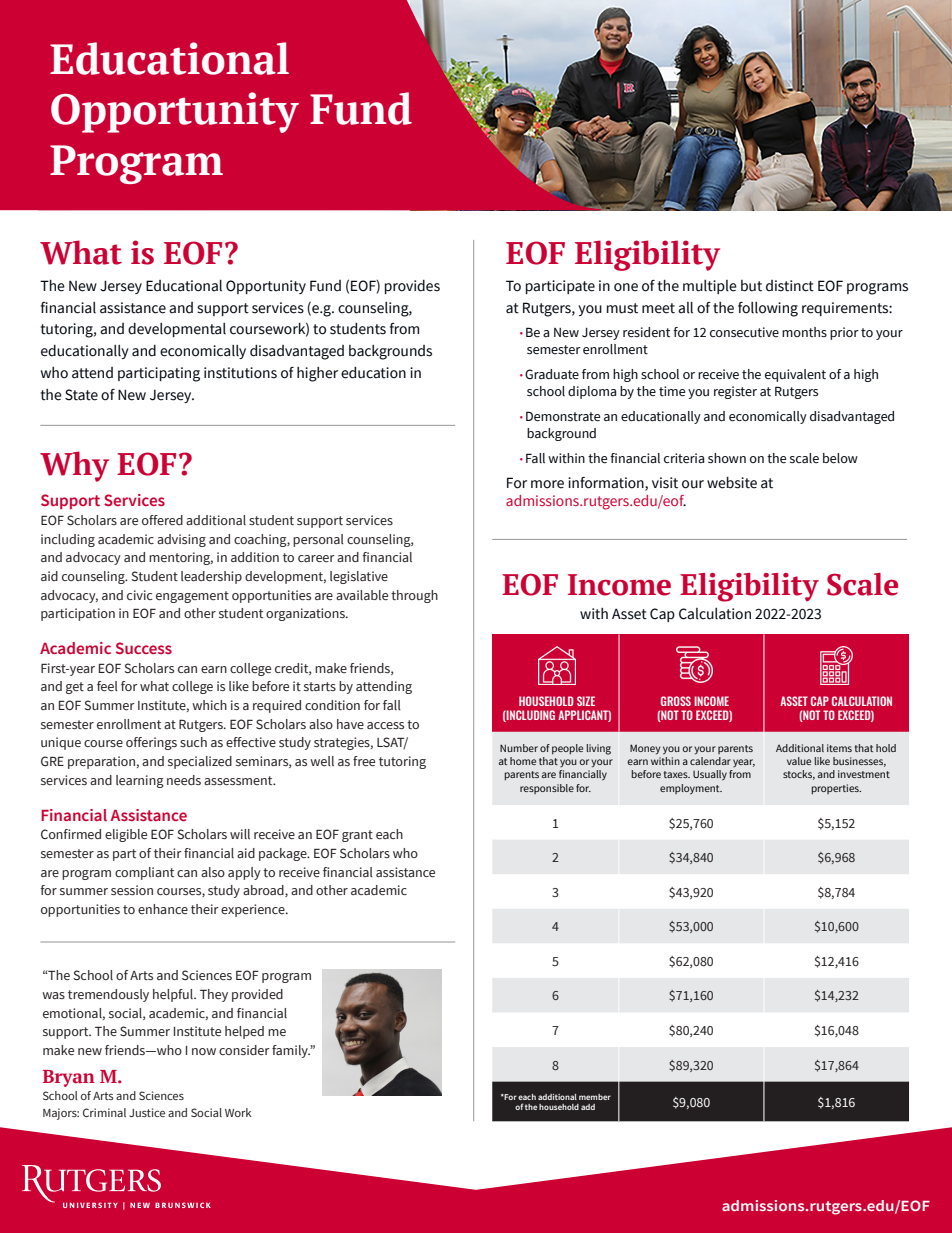  What do you see at coordinates (240, 373) in the image?
I see `institutions` at bounding box center [240, 373].
